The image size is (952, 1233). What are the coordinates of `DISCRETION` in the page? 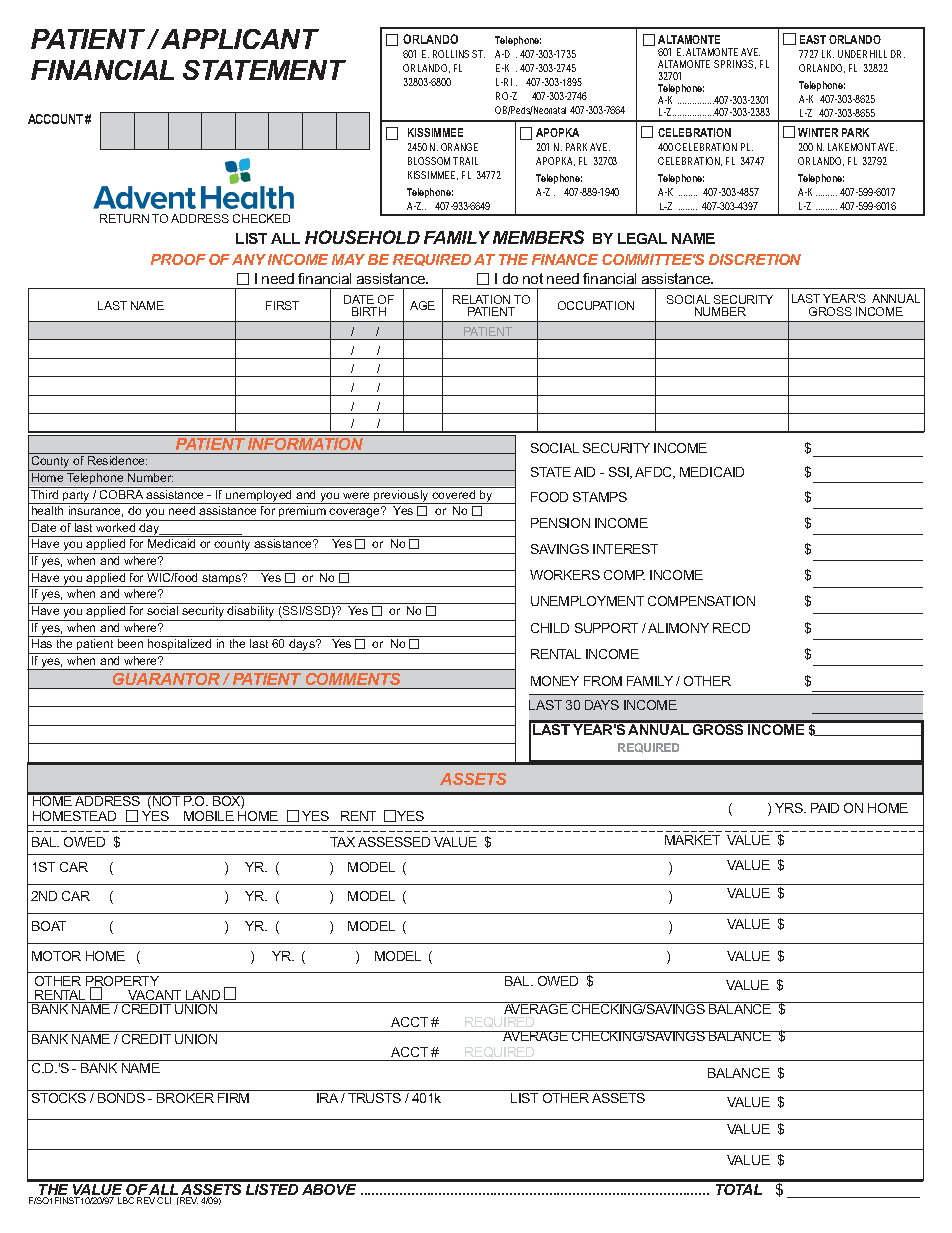 It's located at (755, 259).
